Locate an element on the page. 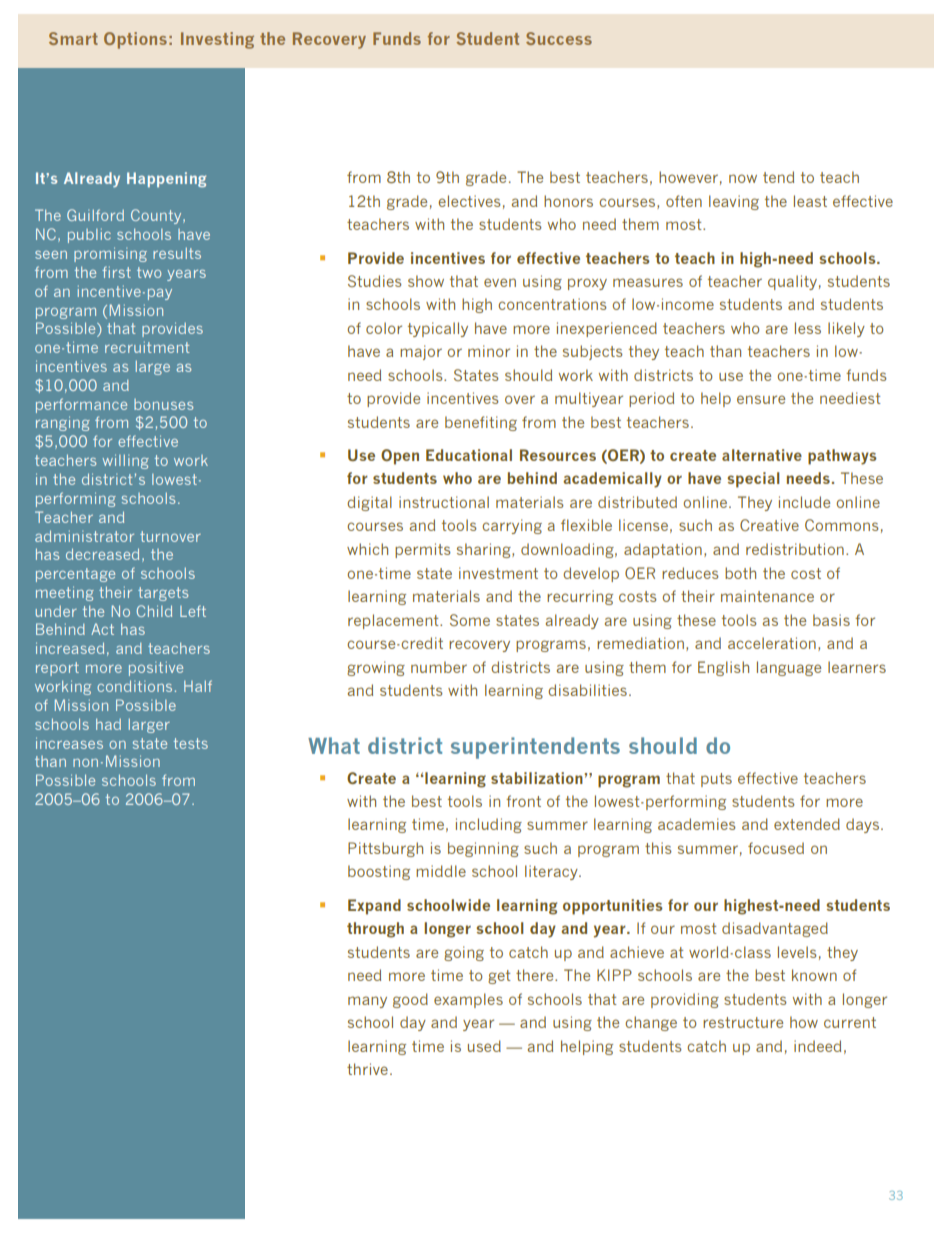  least is located at coordinates (810, 201).
